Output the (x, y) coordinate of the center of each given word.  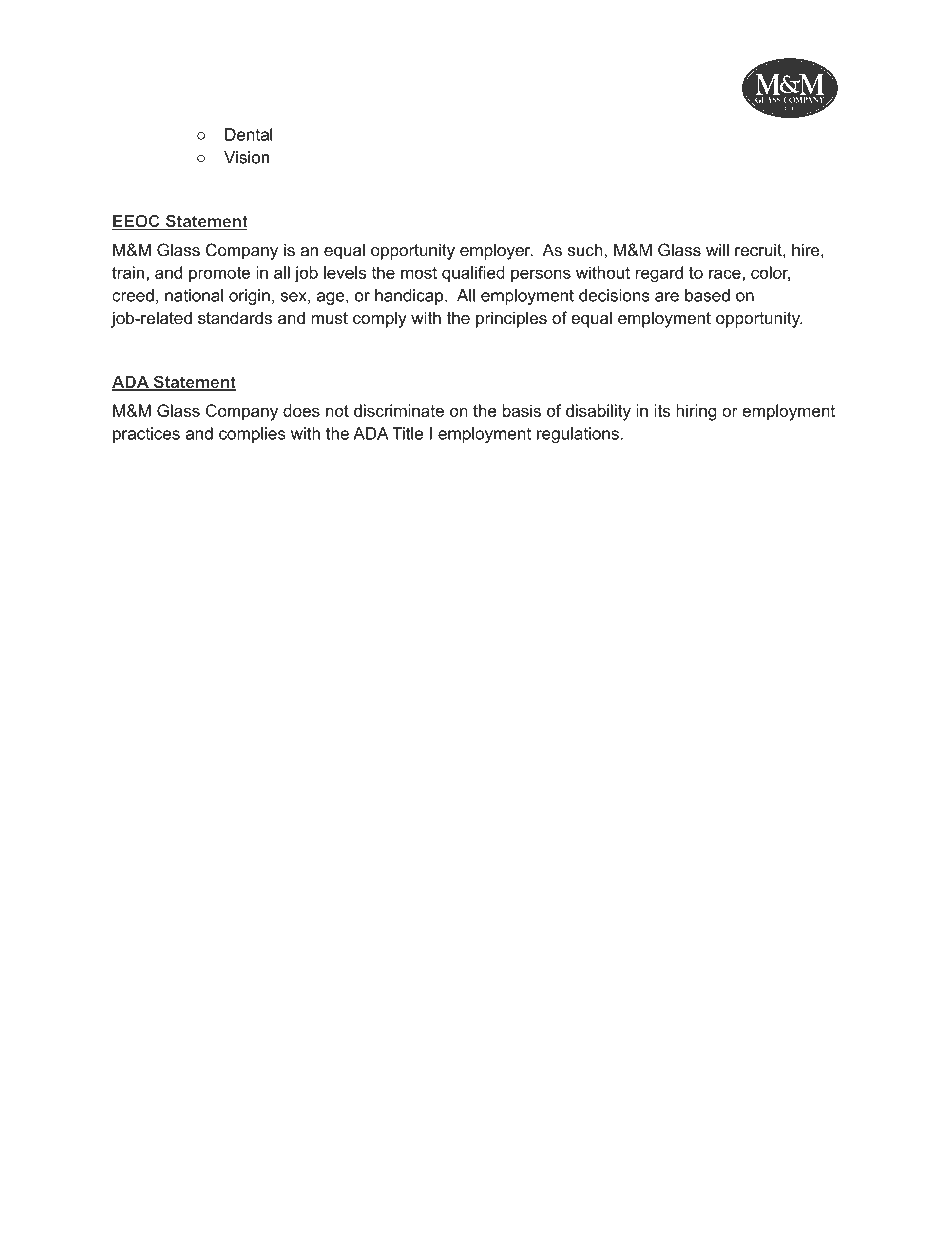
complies (252, 435)
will (717, 250)
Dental (249, 134)
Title (407, 433)
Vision (246, 157)
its (662, 410)
